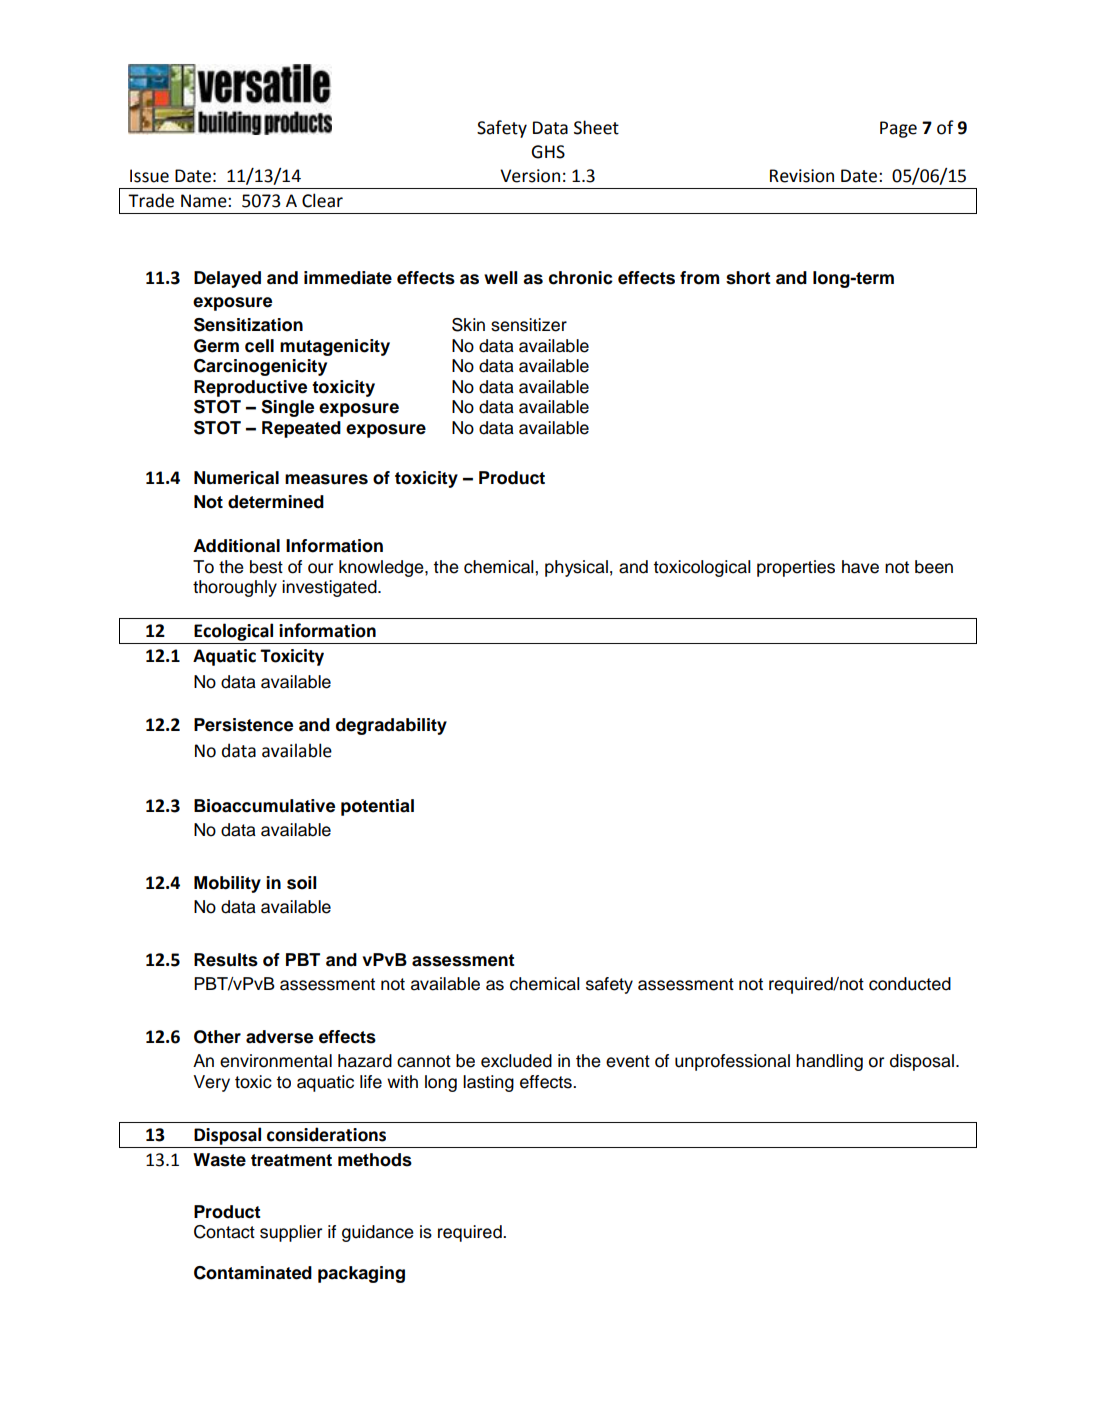 This image has height=1418, width=1096. What do you see at coordinates (576, 568) in the image?
I see `physical` at bounding box center [576, 568].
